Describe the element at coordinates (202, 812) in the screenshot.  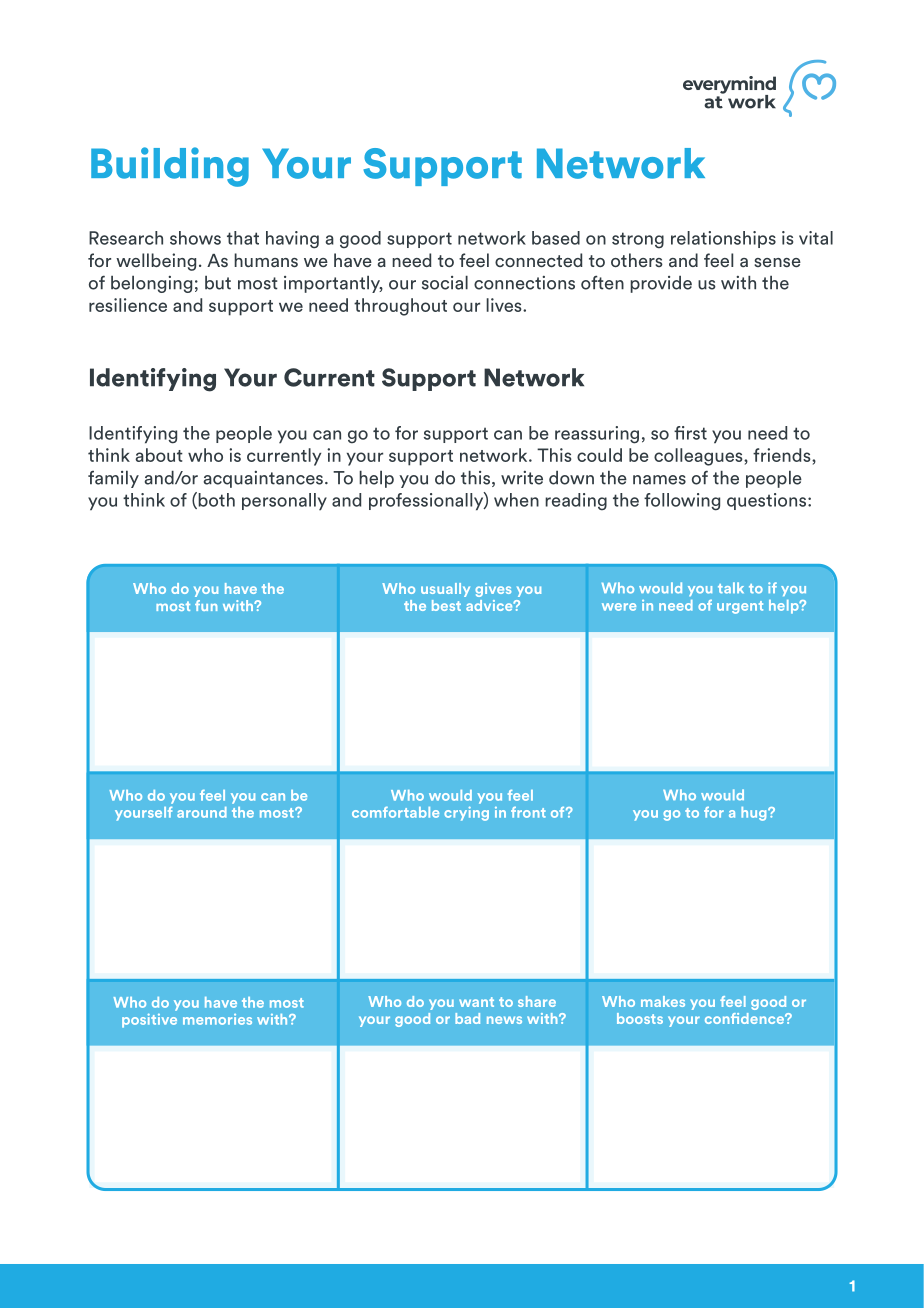
I see `around` at that location.
